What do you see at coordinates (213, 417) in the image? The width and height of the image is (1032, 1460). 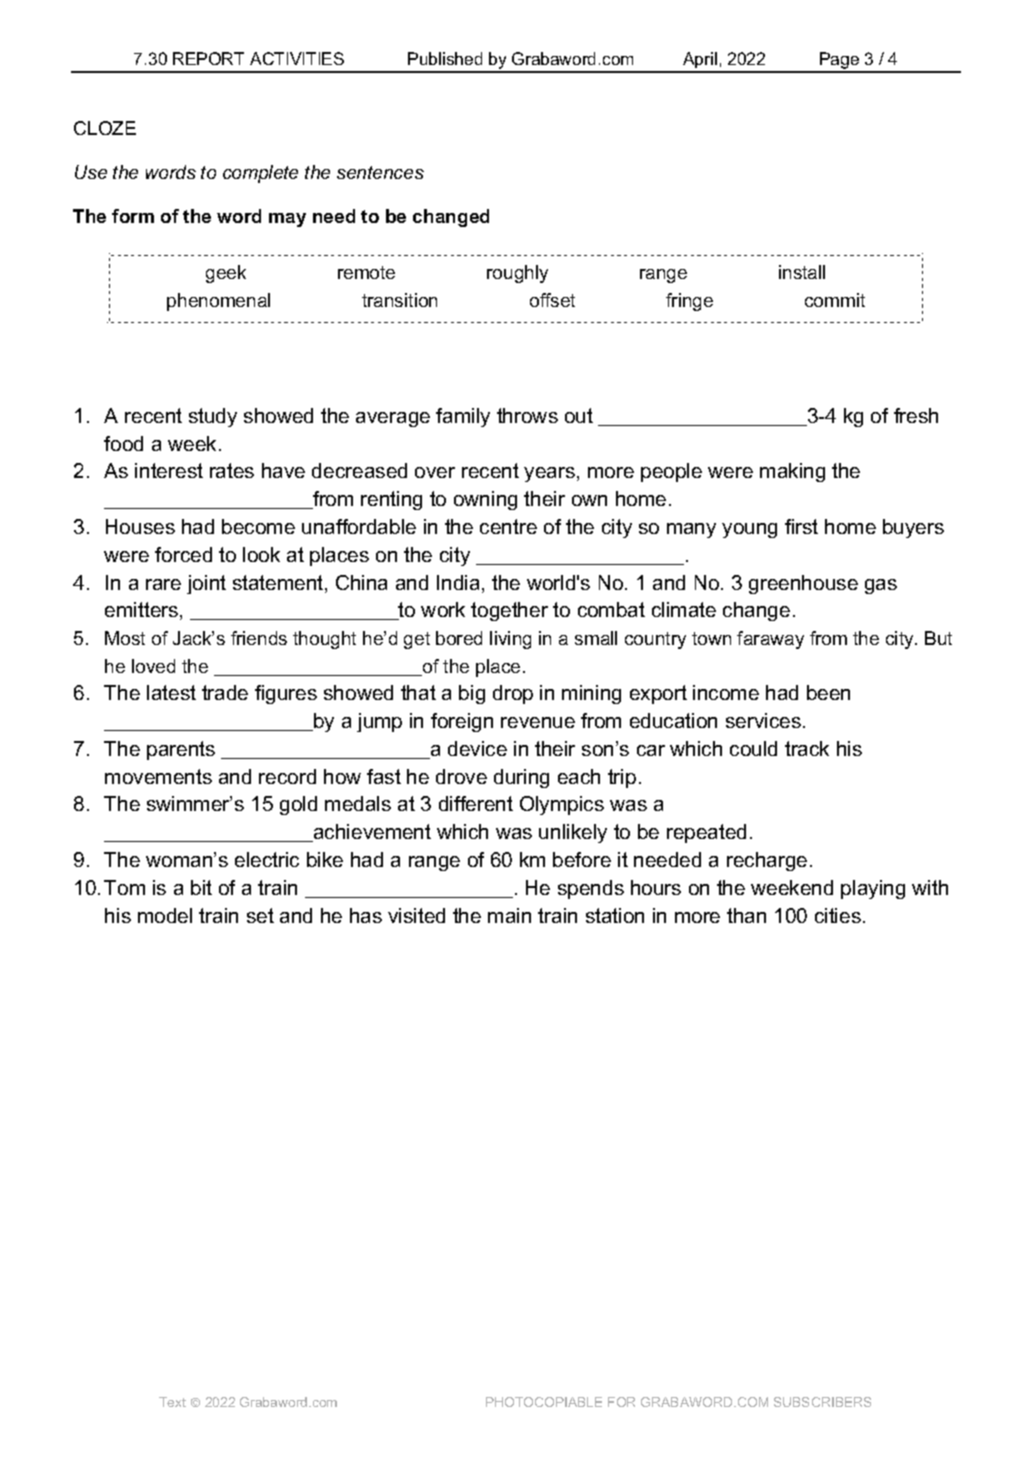 I see `study` at bounding box center [213, 417].
